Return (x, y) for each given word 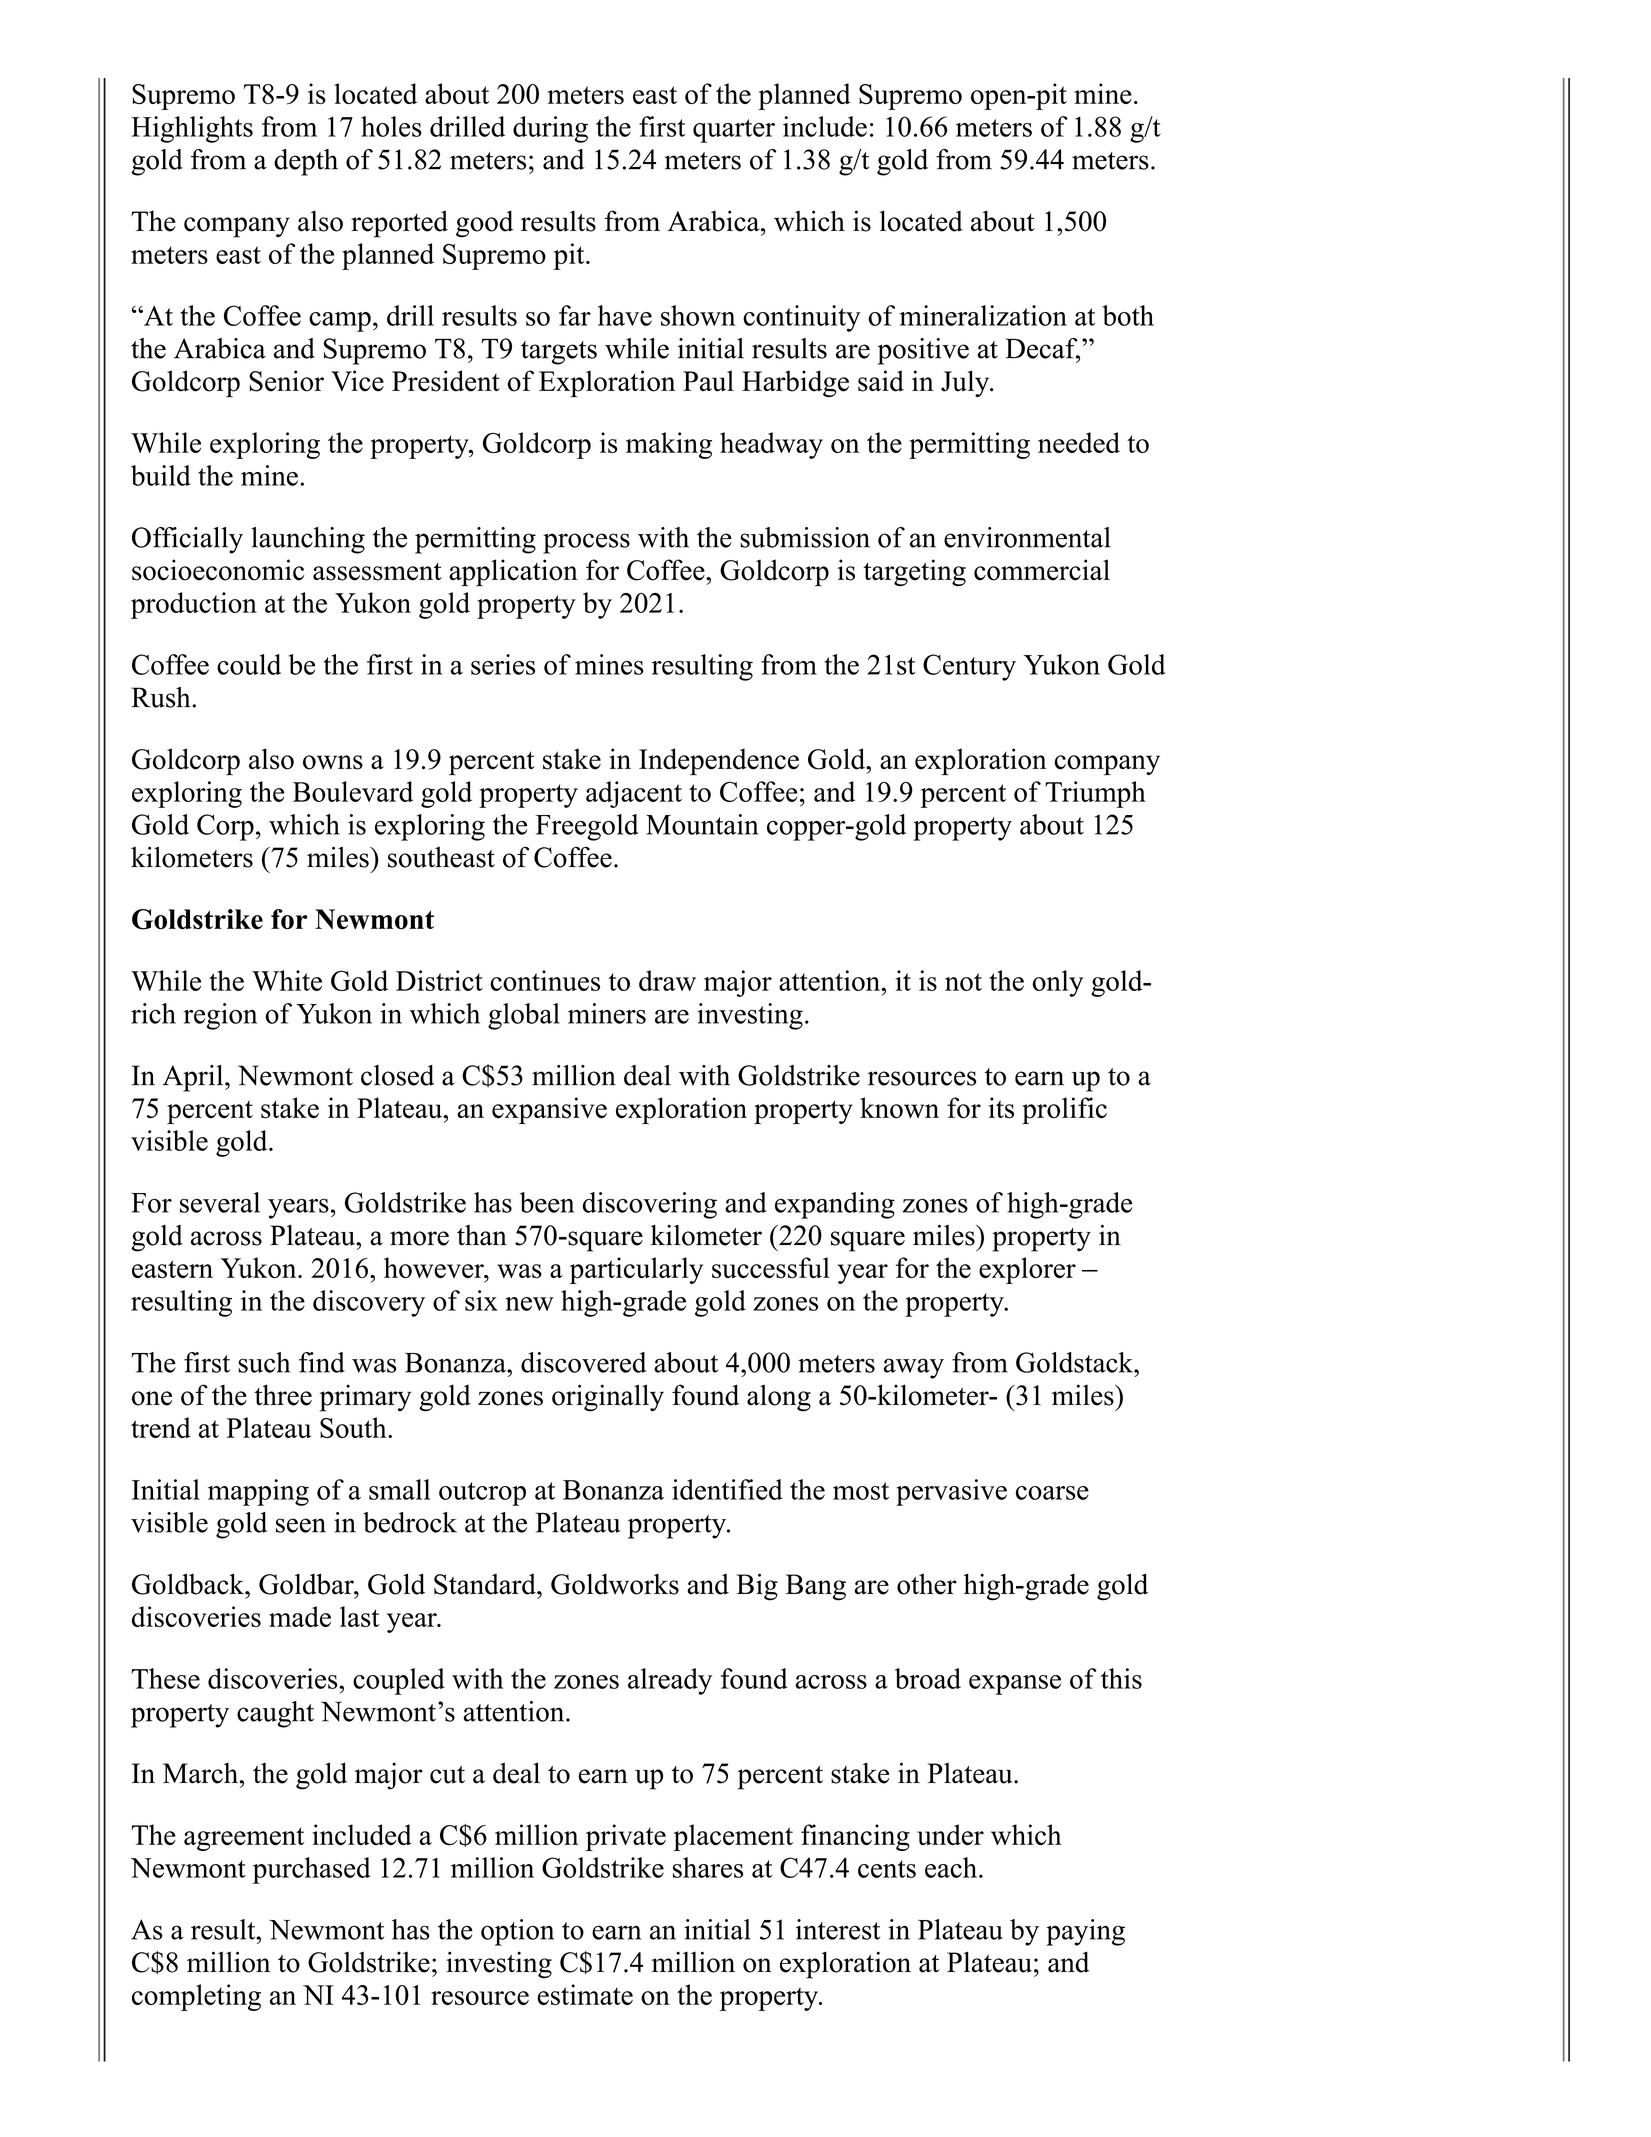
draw (667, 980)
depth (306, 162)
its (1001, 1108)
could (249, 664)
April (194, 1078)
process (586, 543)
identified (727, 1489)
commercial (1042, 570)
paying (1085, 1932)
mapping (258, 1492)
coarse (1052, 1493)
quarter (734, 131)
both (1128, 315)
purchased (312, 1870)
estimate (585, 1994)
